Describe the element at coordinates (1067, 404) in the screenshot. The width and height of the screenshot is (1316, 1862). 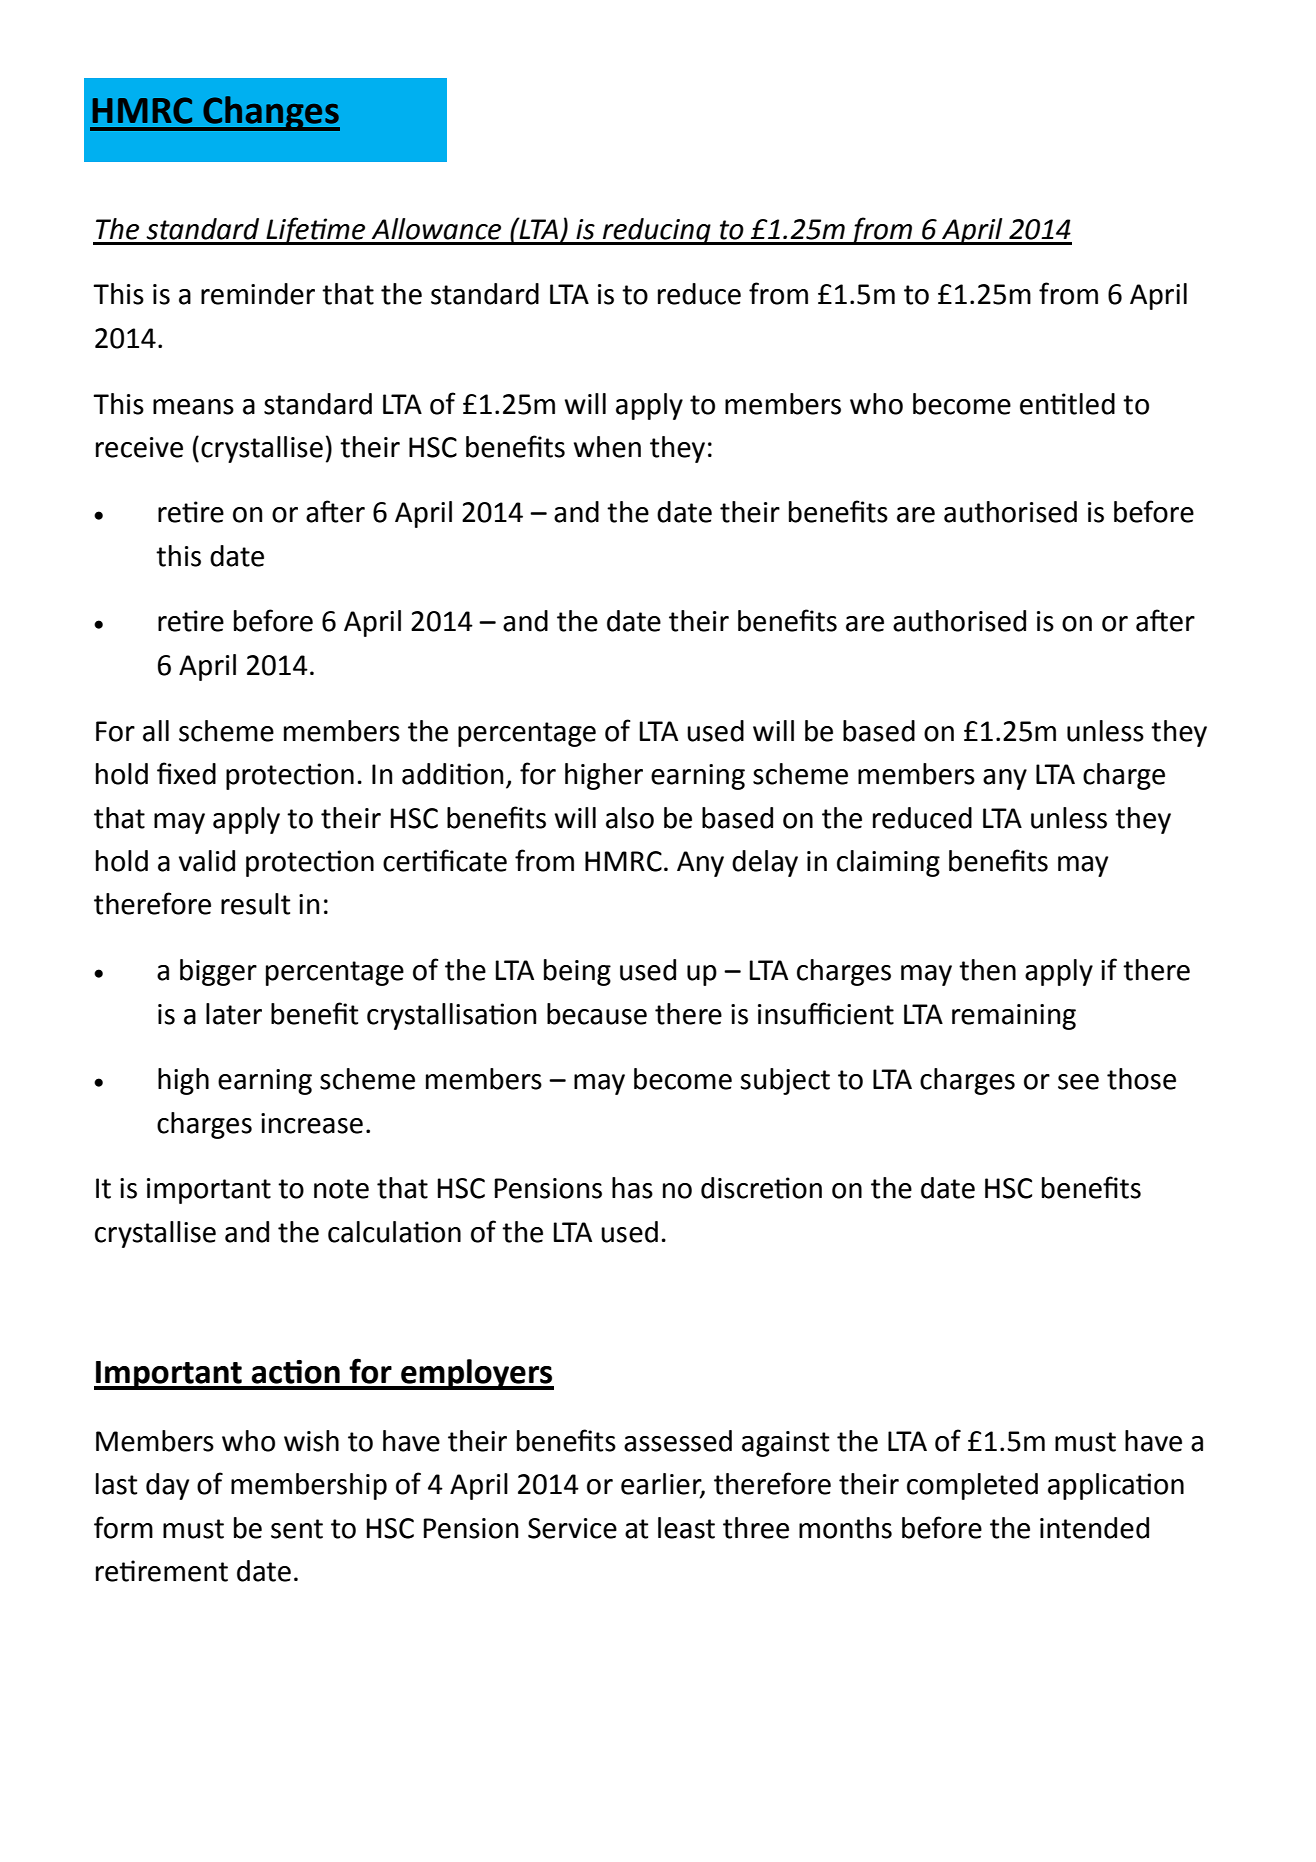
I see `entitled` at that location.
